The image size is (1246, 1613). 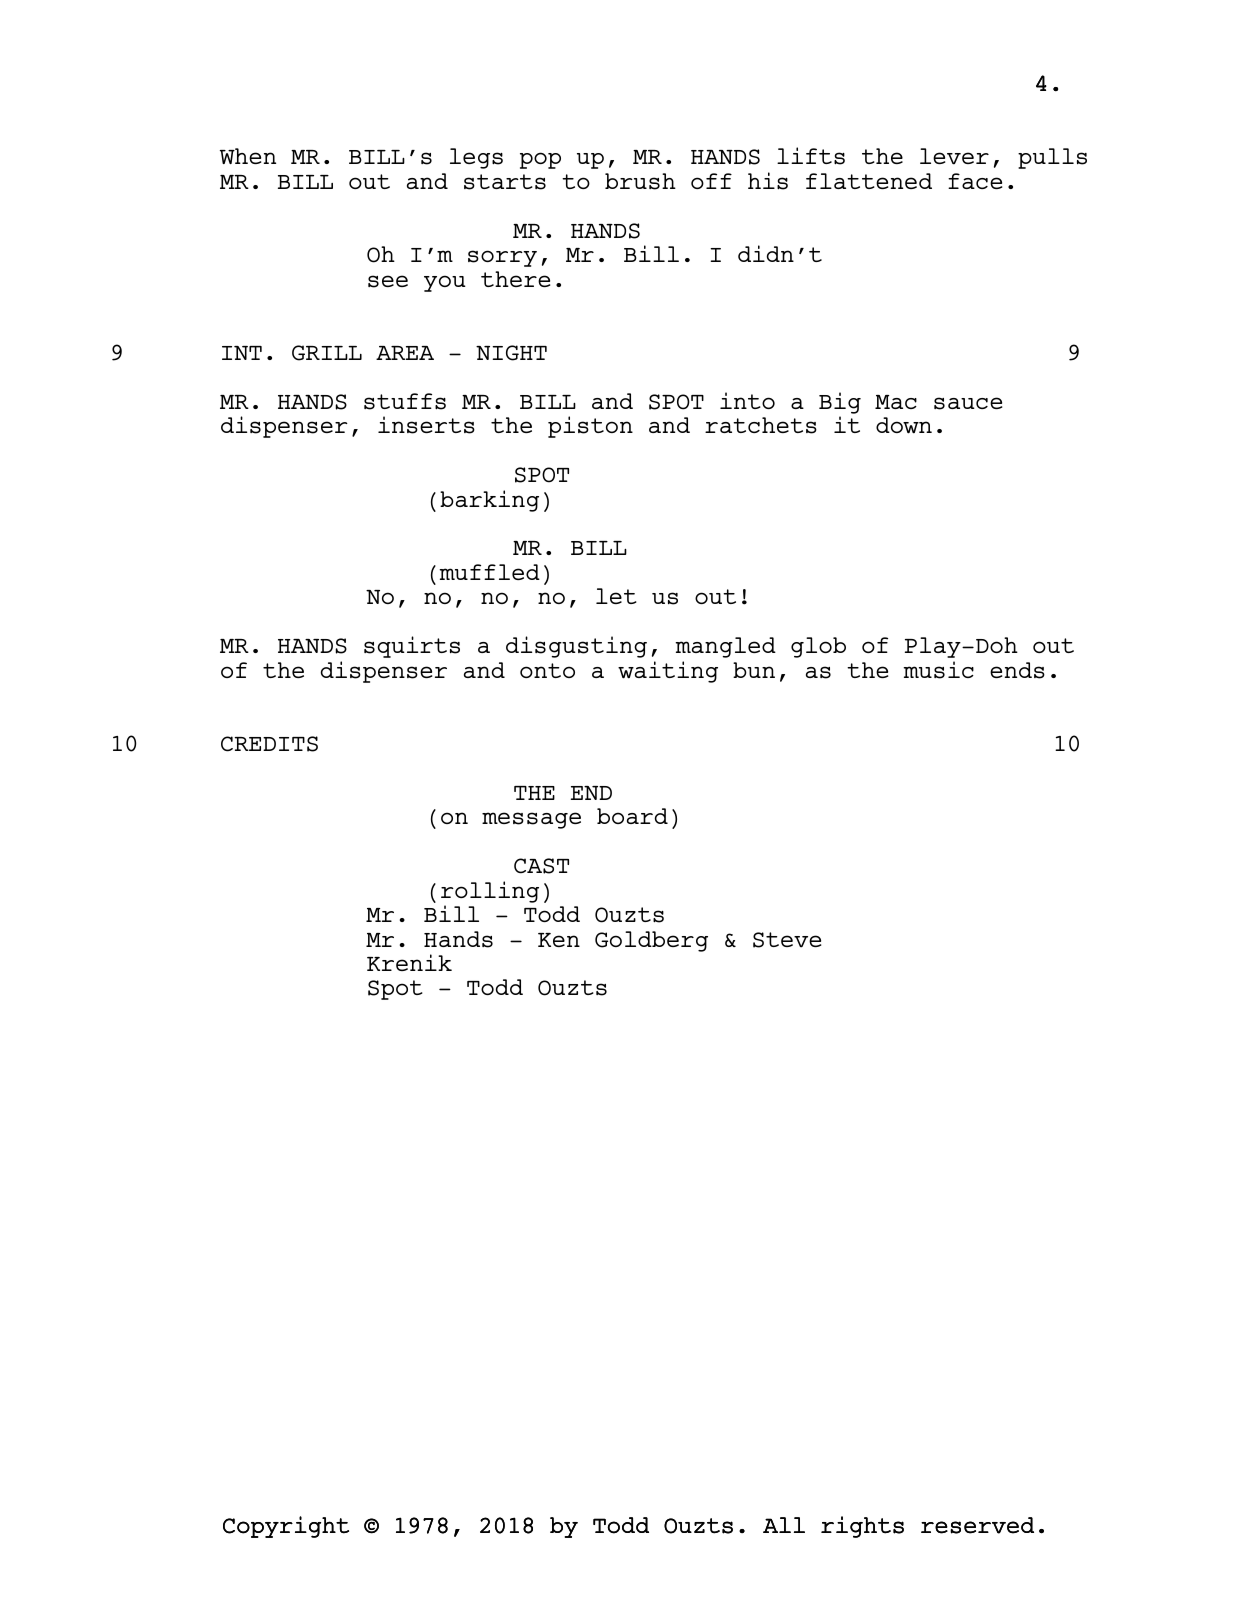 What do you see at coordinates (248, 156) in the screenshot?
I see `When` at bounding box center [248, 156].
